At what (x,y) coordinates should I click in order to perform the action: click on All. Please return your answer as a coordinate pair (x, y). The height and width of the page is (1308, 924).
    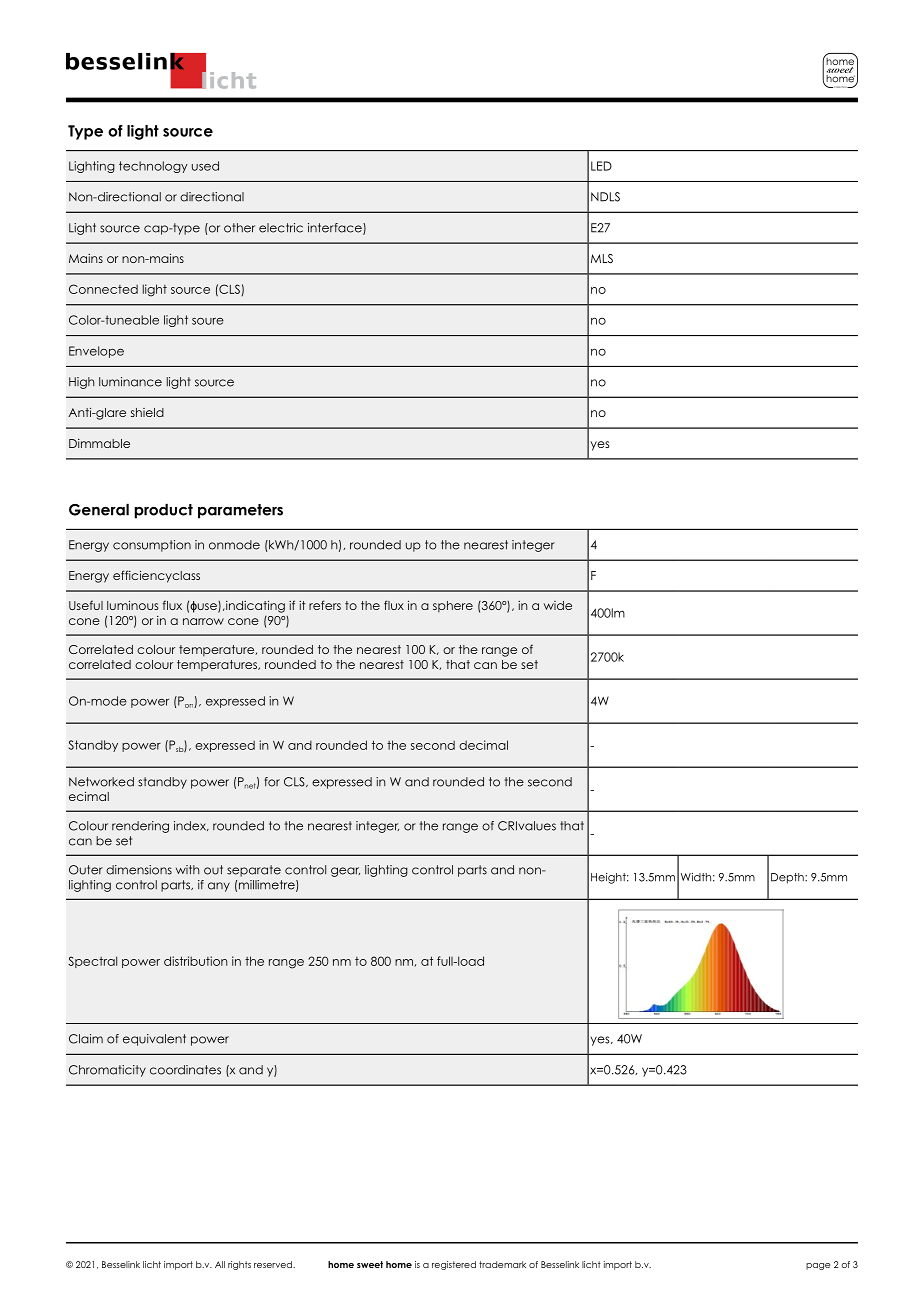
    Looking at the image, I should click on (220, 1264).
